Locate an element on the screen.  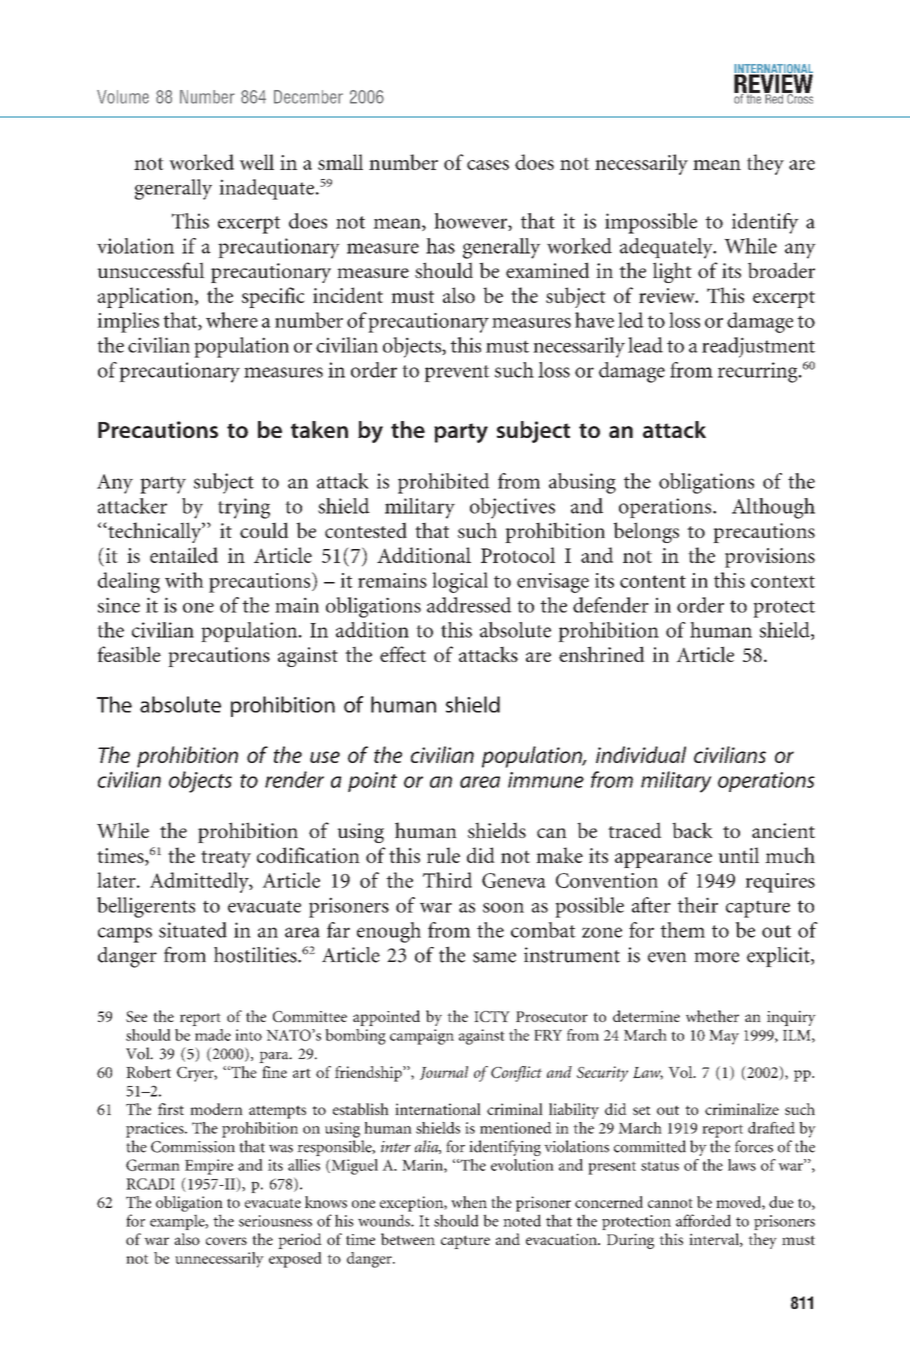
until is located at coordinates (738, 855).
